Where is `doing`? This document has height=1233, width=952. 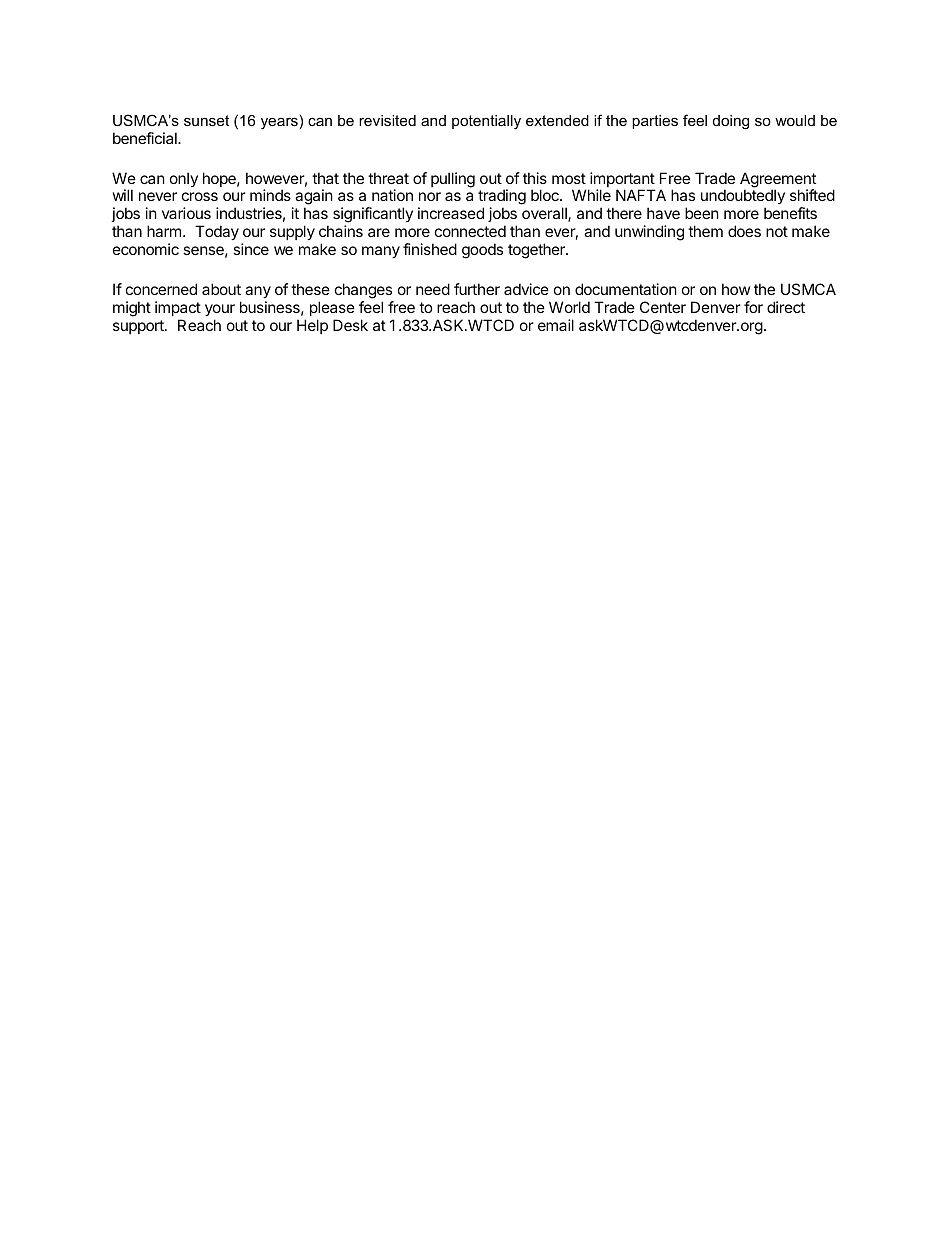 doing is located at coordinates (731, 122).
